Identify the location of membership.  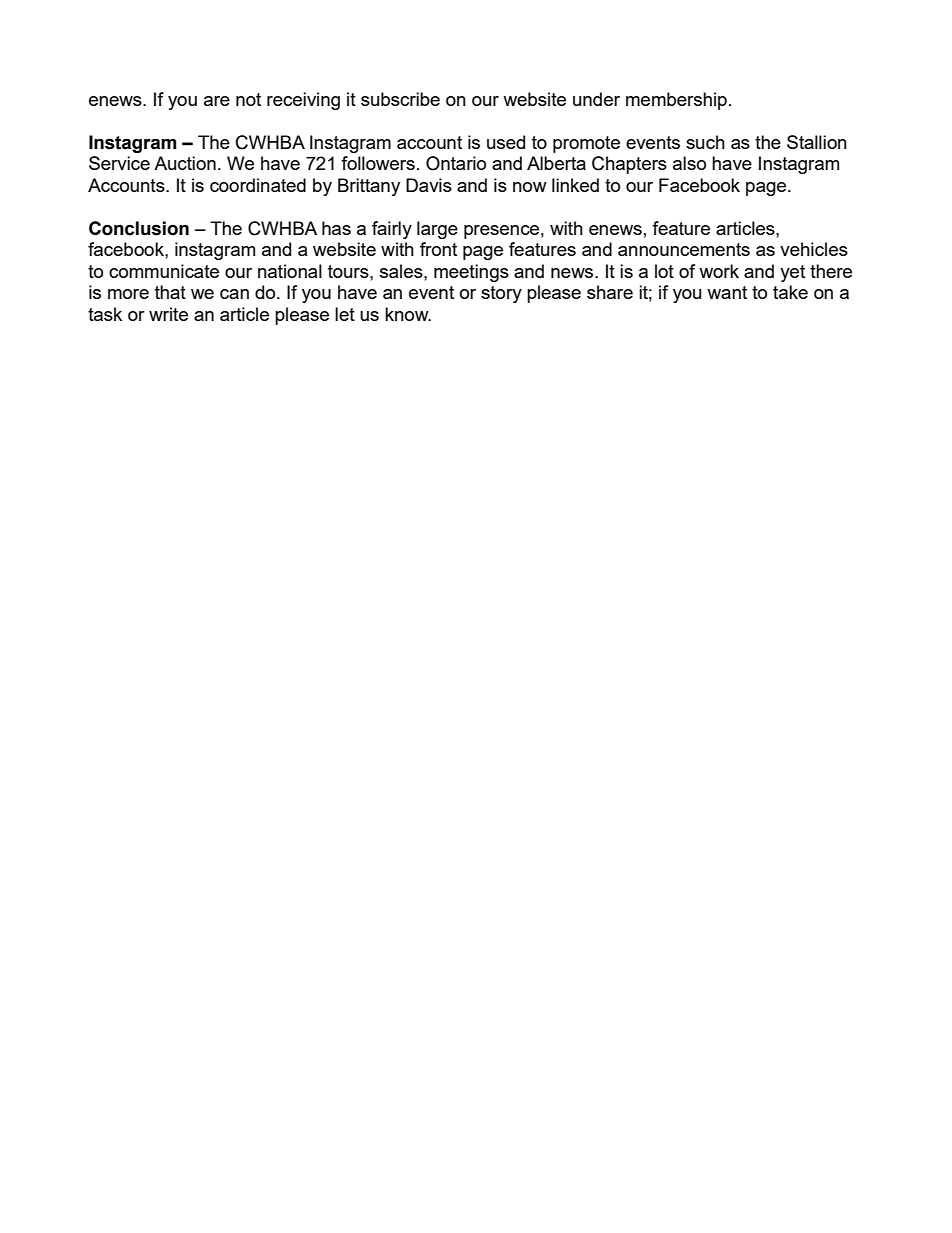
(676, 101).
